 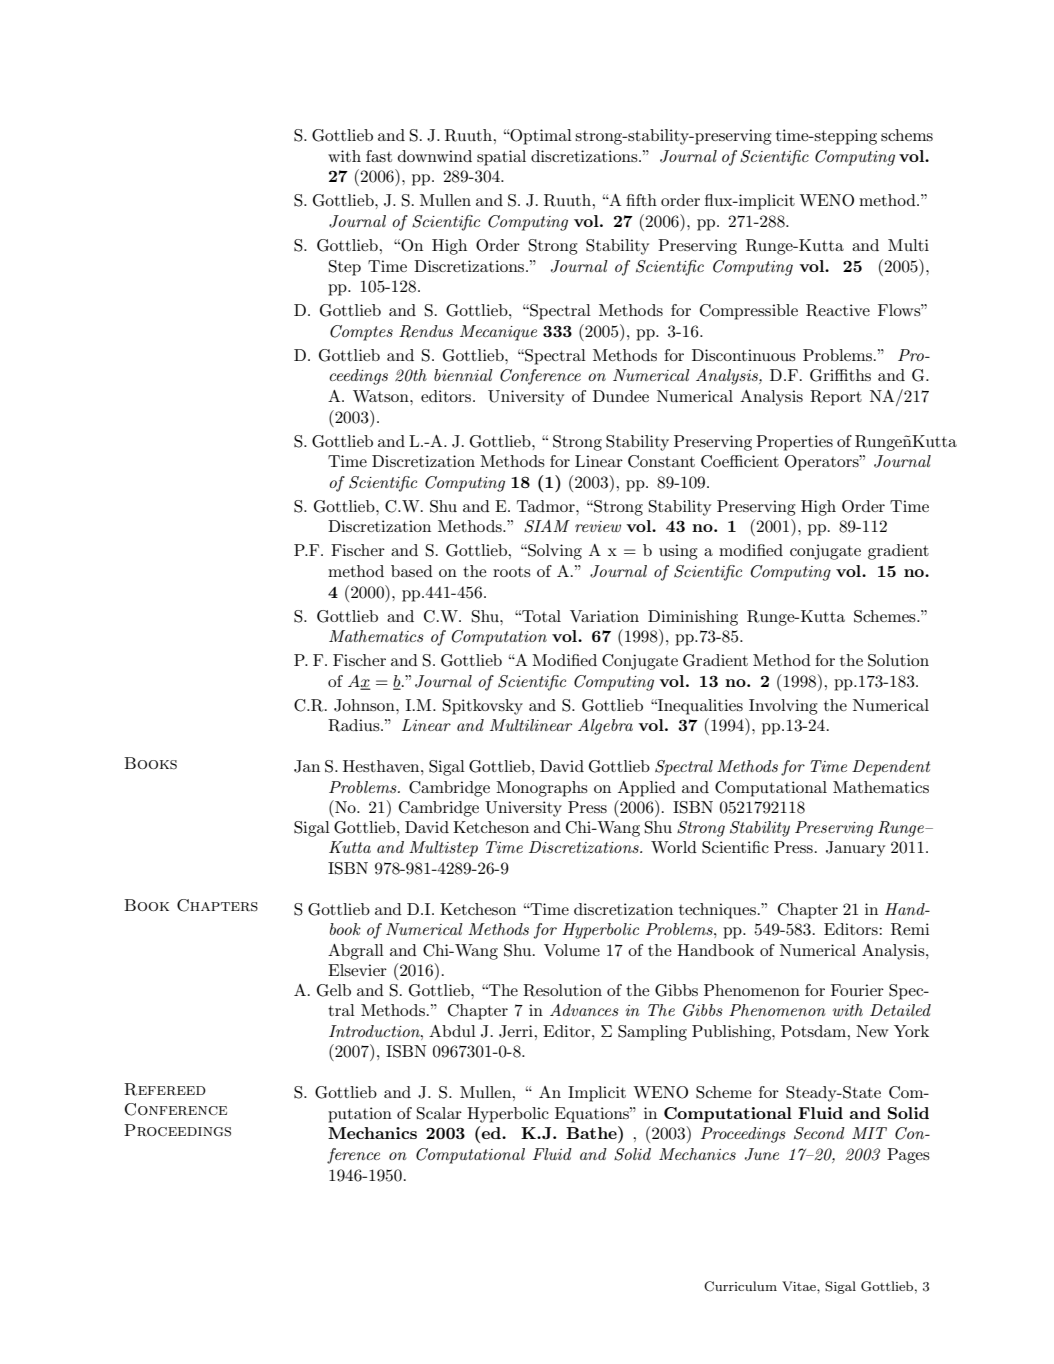 I want to click on Properties, so click(x=794, y=443).
